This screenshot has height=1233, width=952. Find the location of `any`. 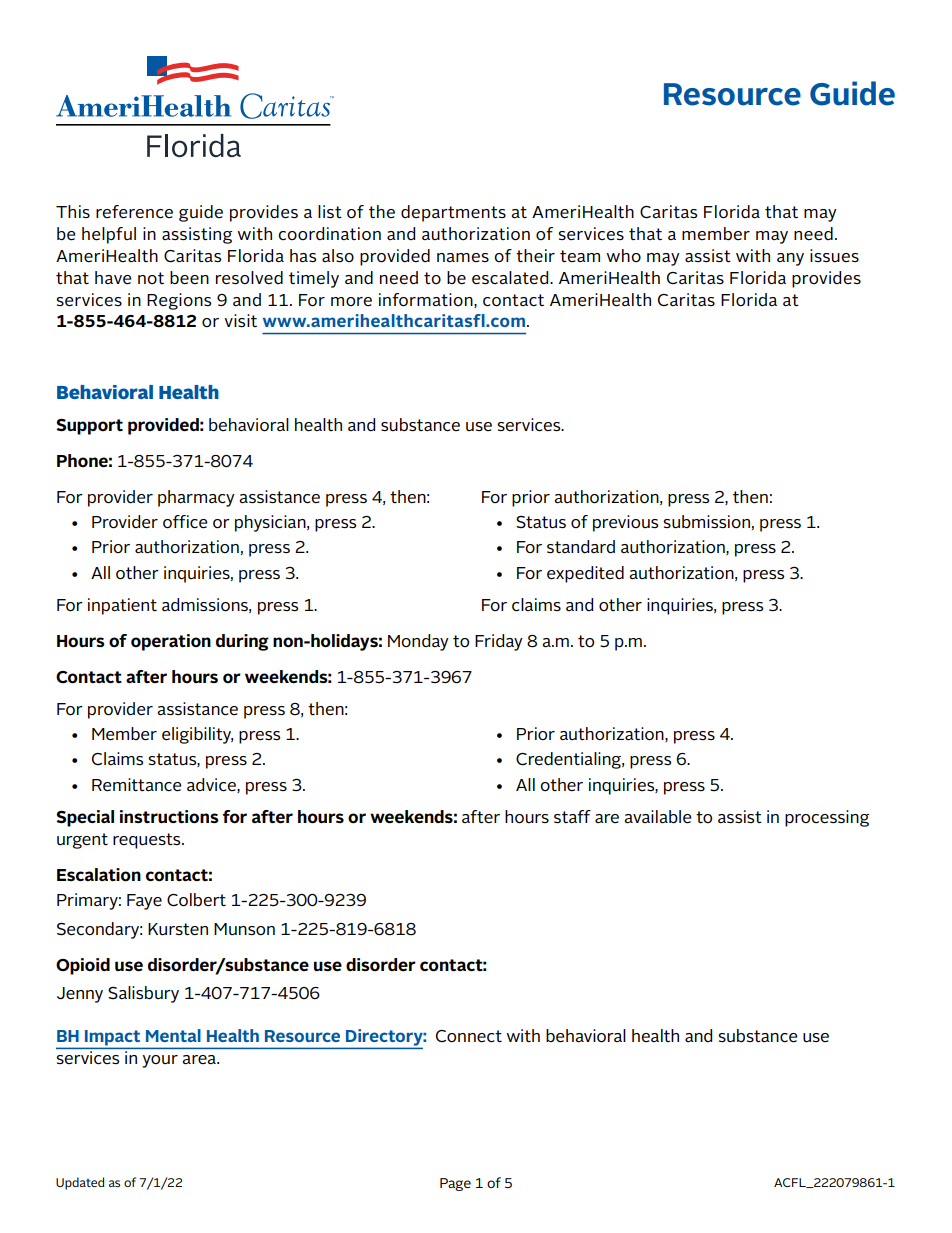

any is located at coordinates (790, 259).
